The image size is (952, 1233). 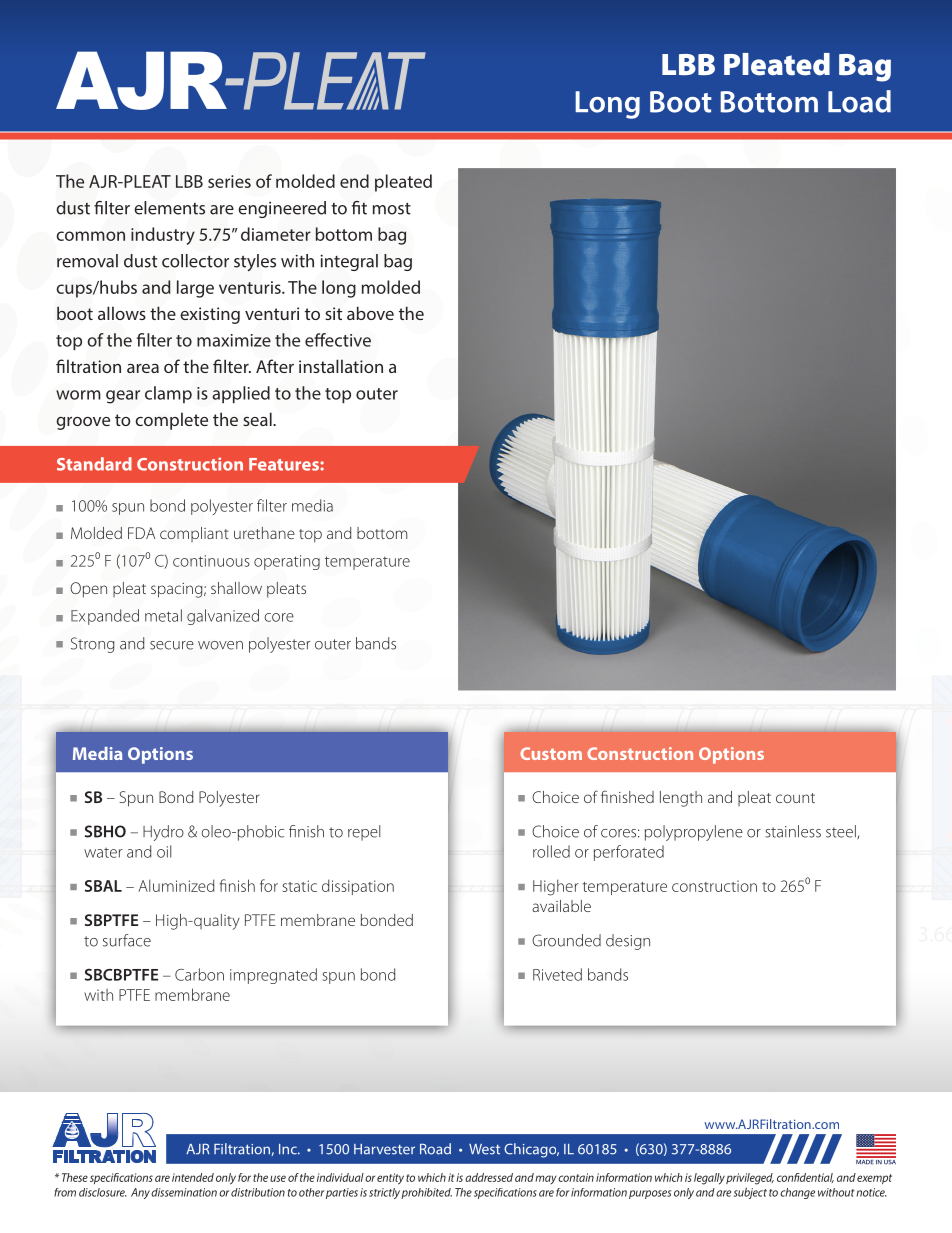 What do you see at coordinates (551, 753) in the document?
I see `Custom` at bounding box center [551, 753].
